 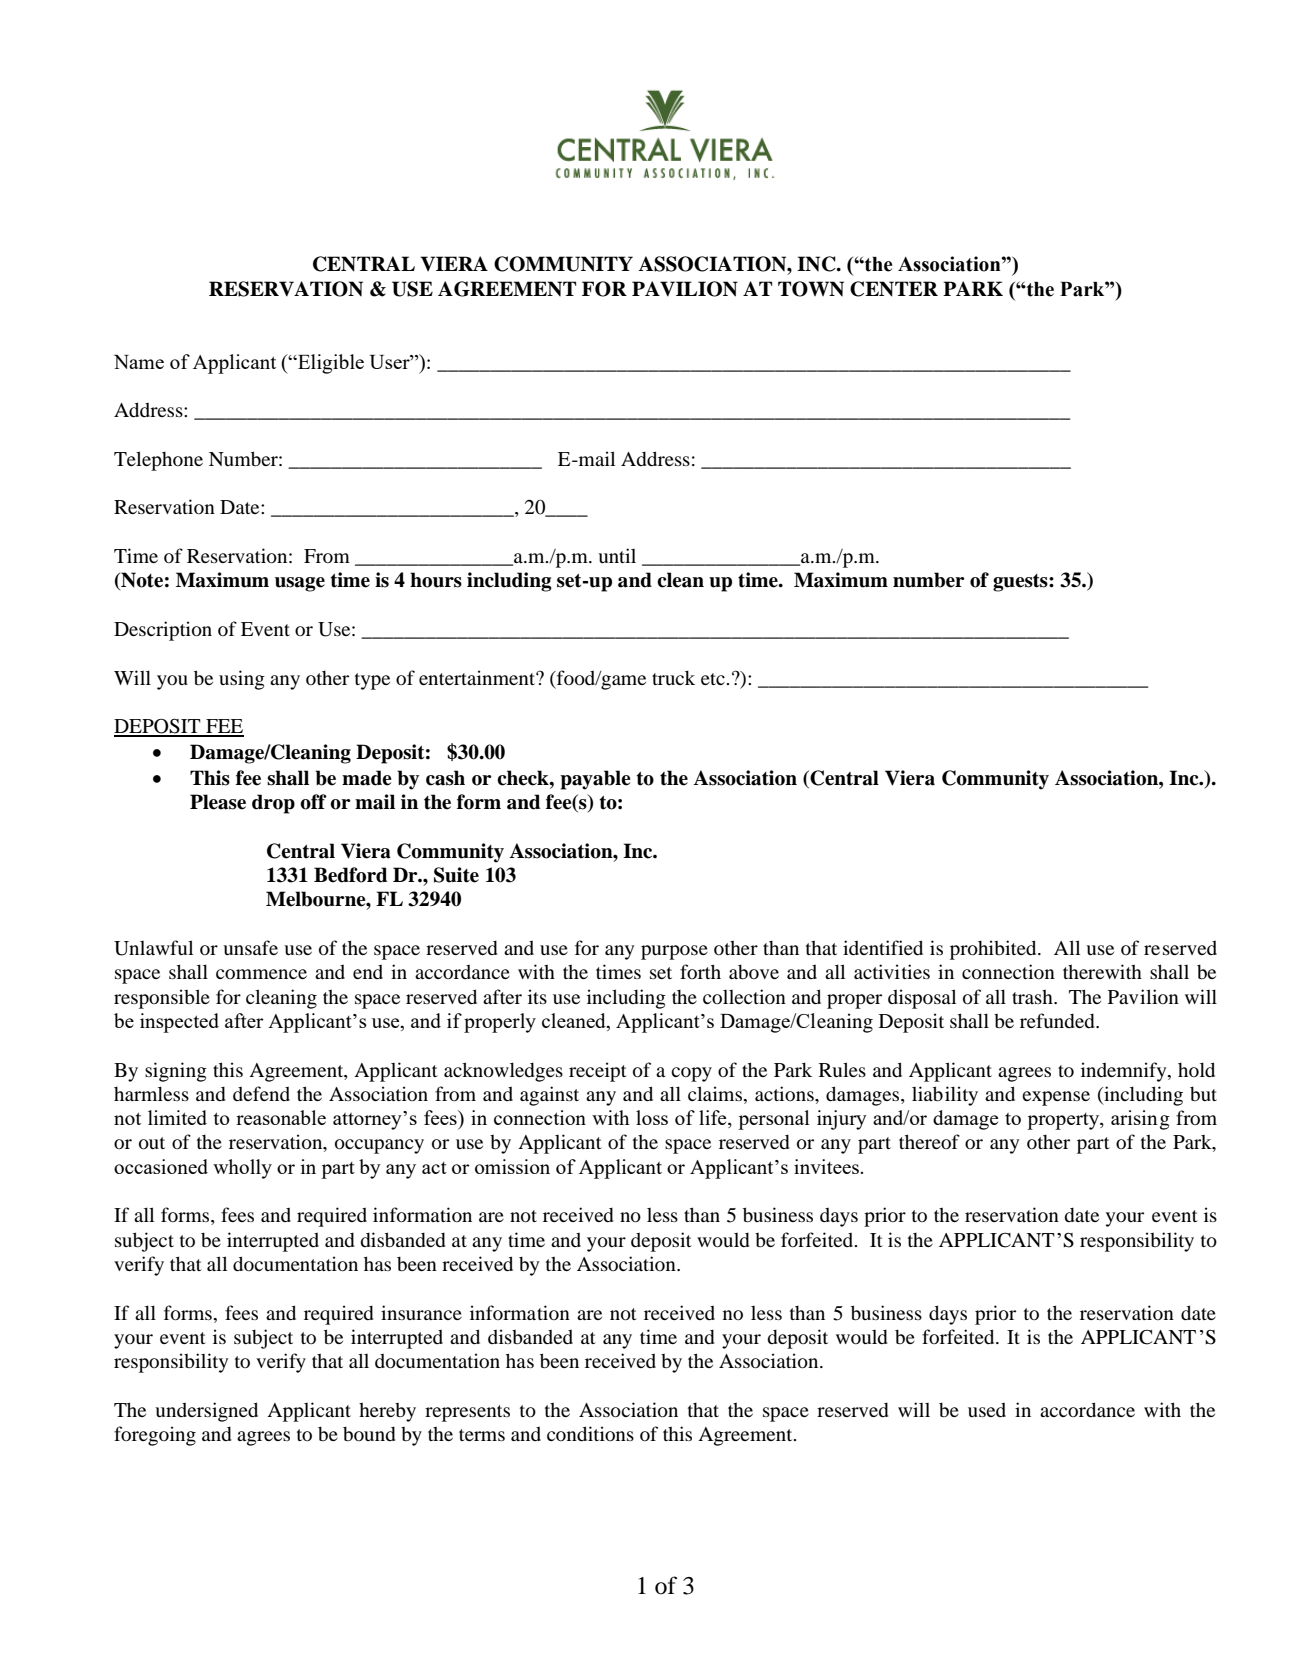 I want to click on conditions, so click(x=590, y=1433).
